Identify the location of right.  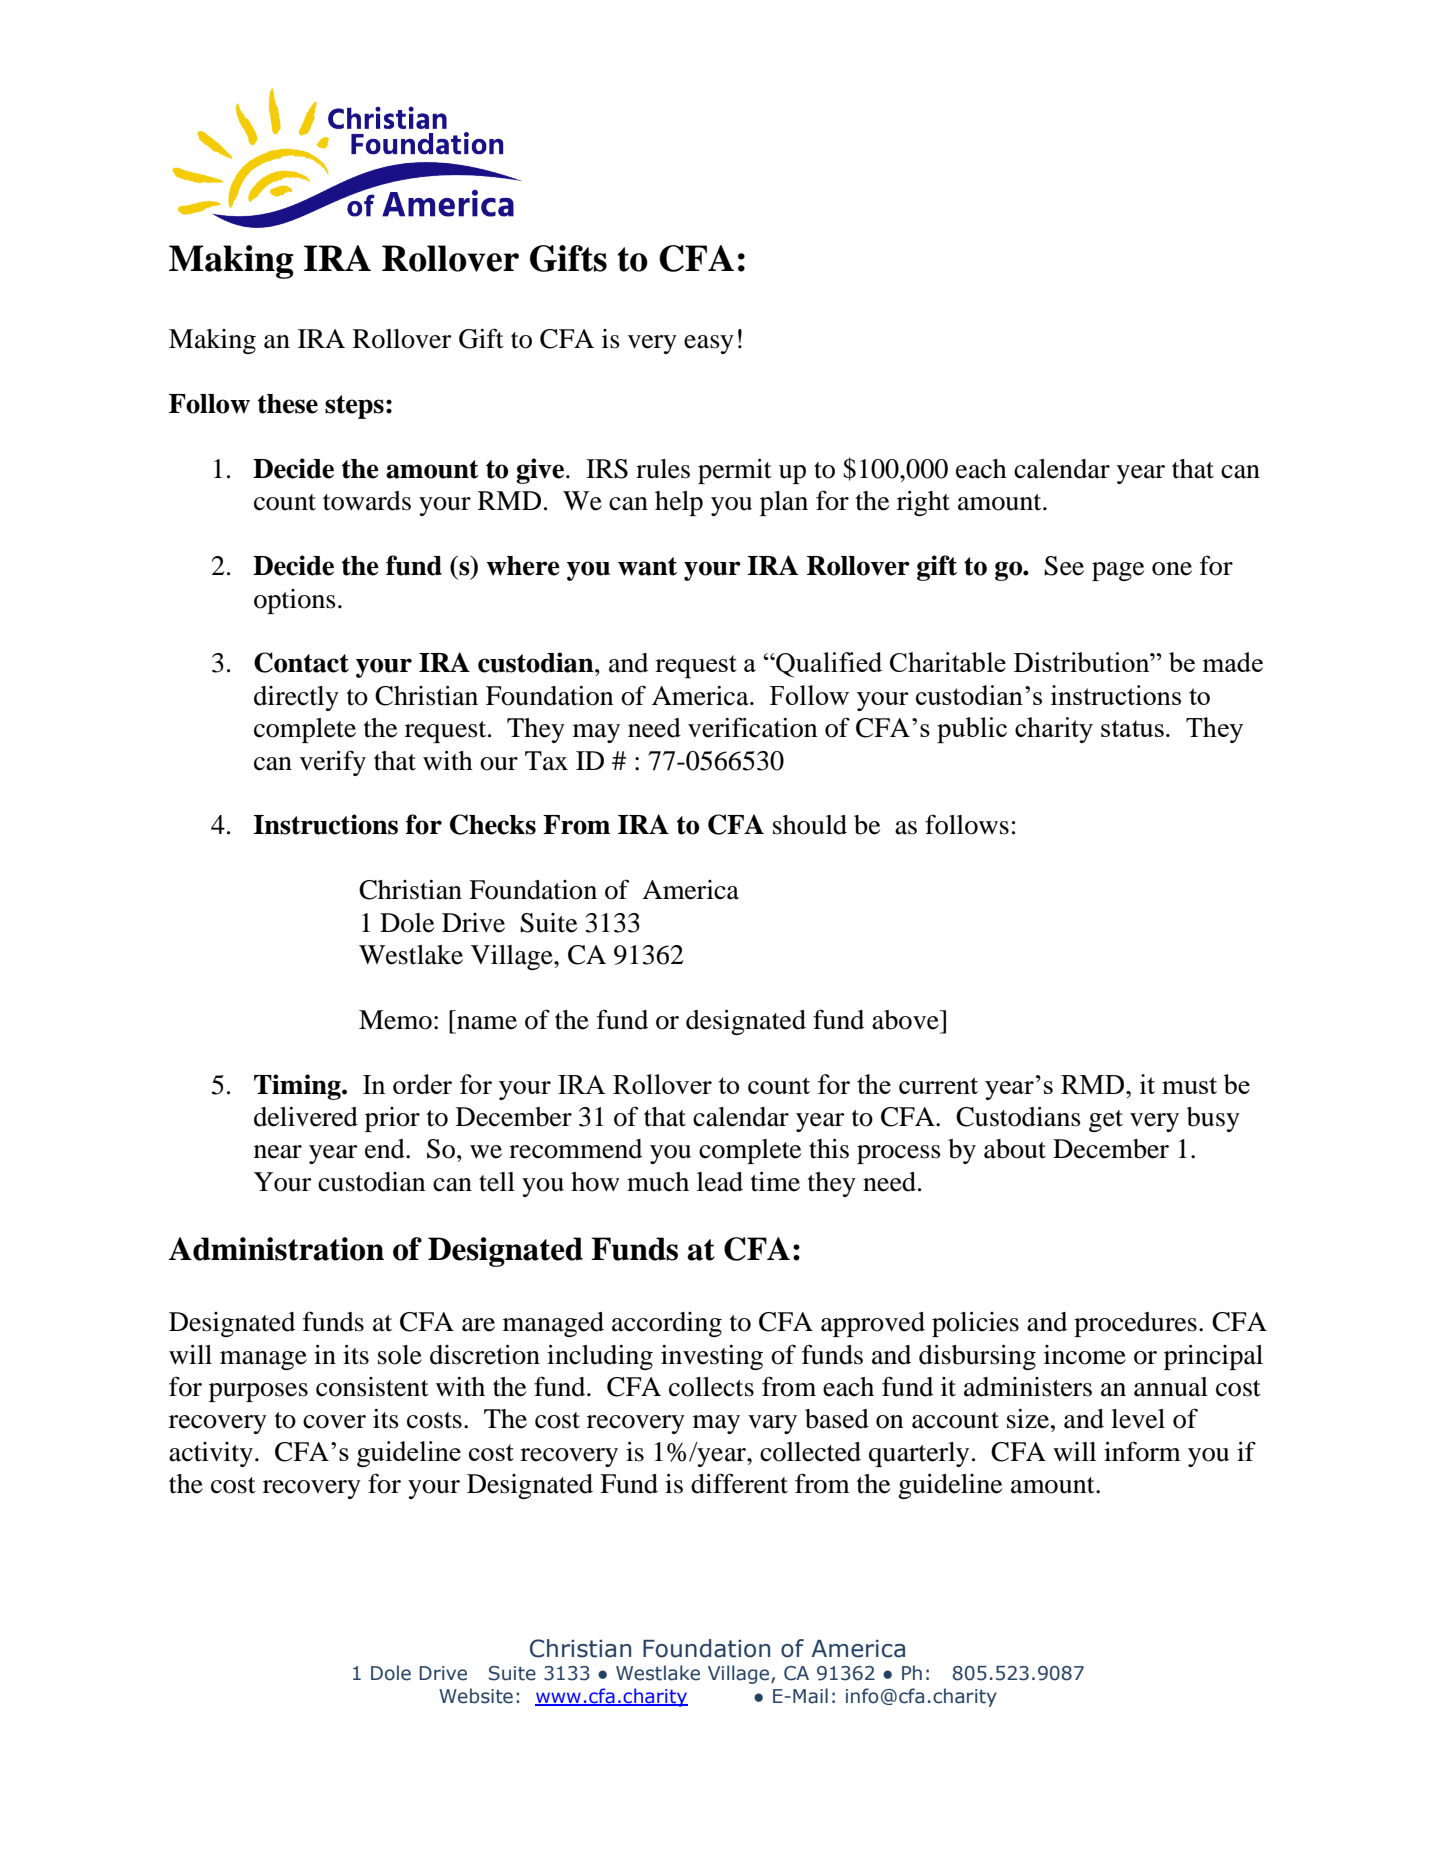
(923, 503).
